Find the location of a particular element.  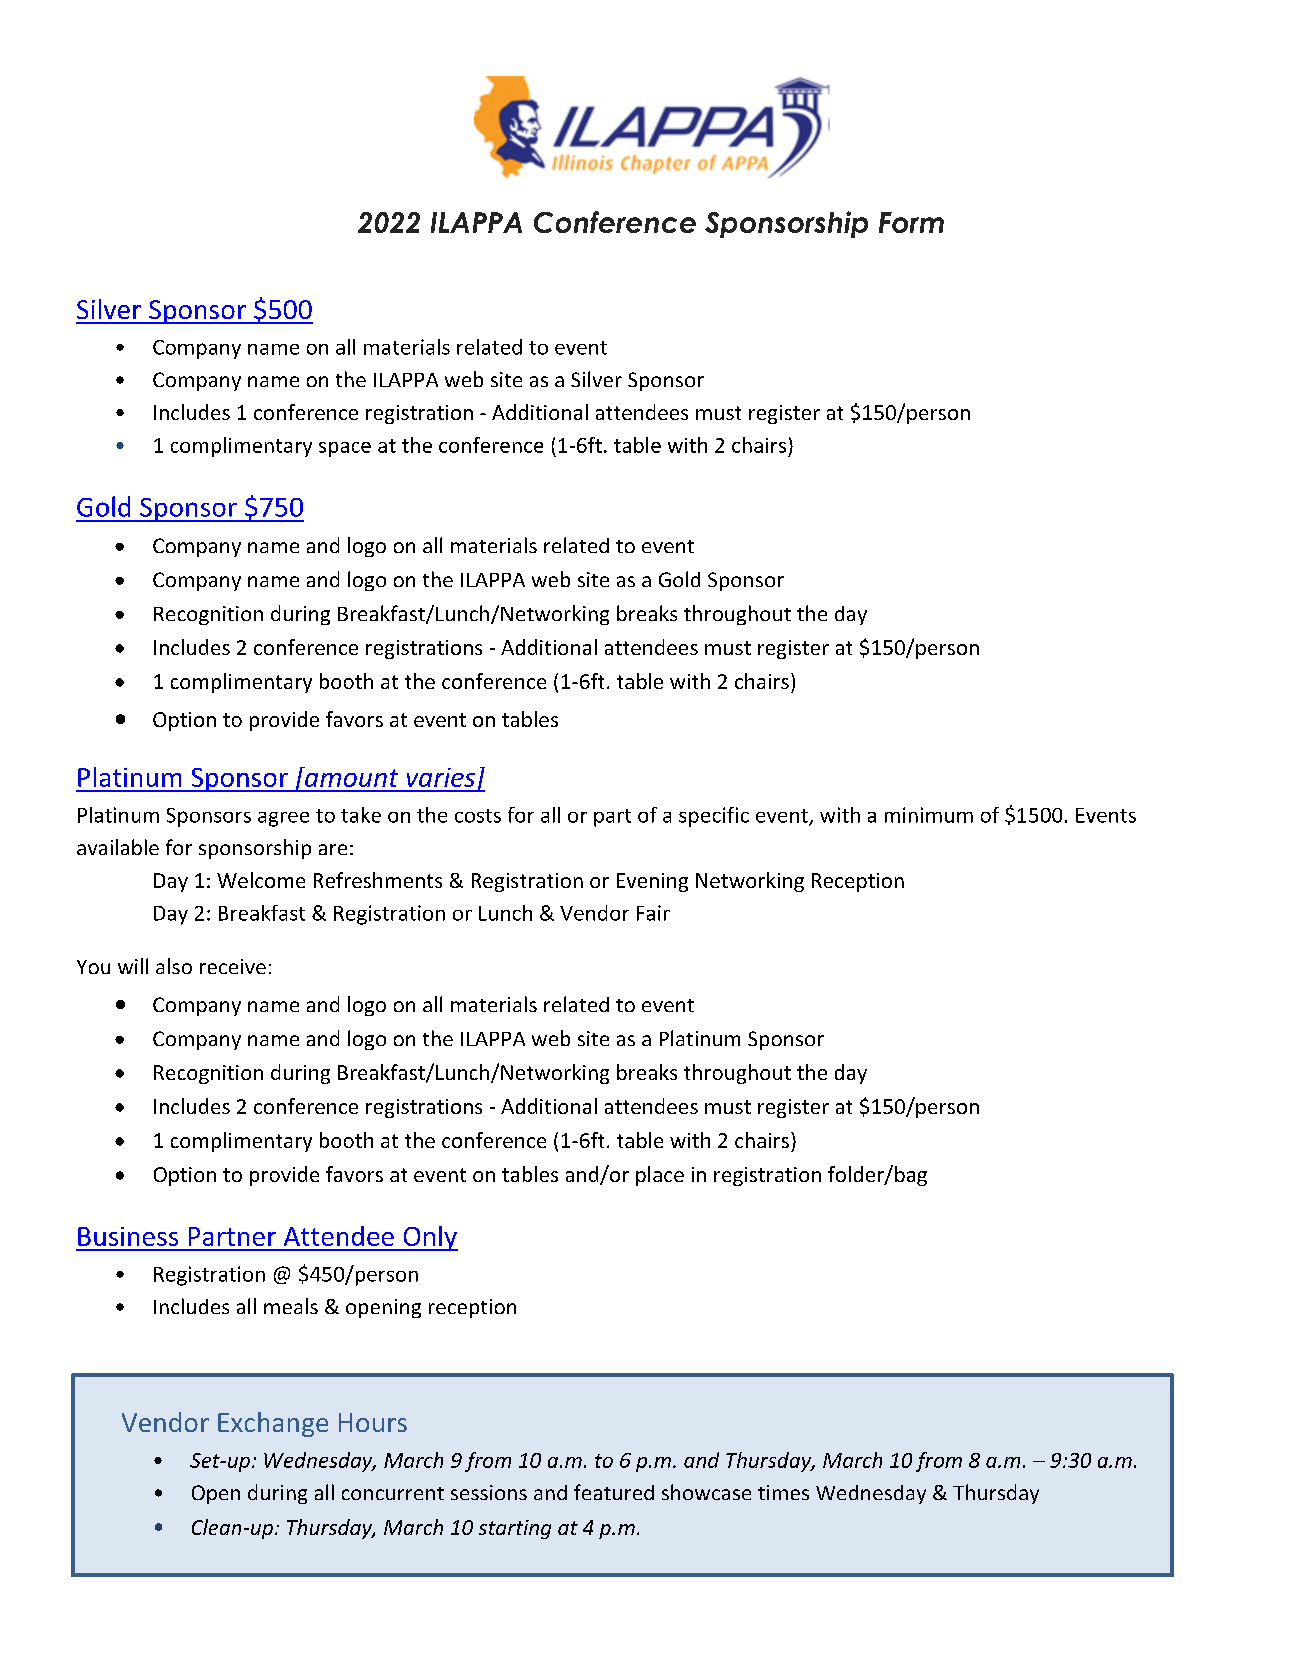

minimum is located at coordinates (929, 815).
